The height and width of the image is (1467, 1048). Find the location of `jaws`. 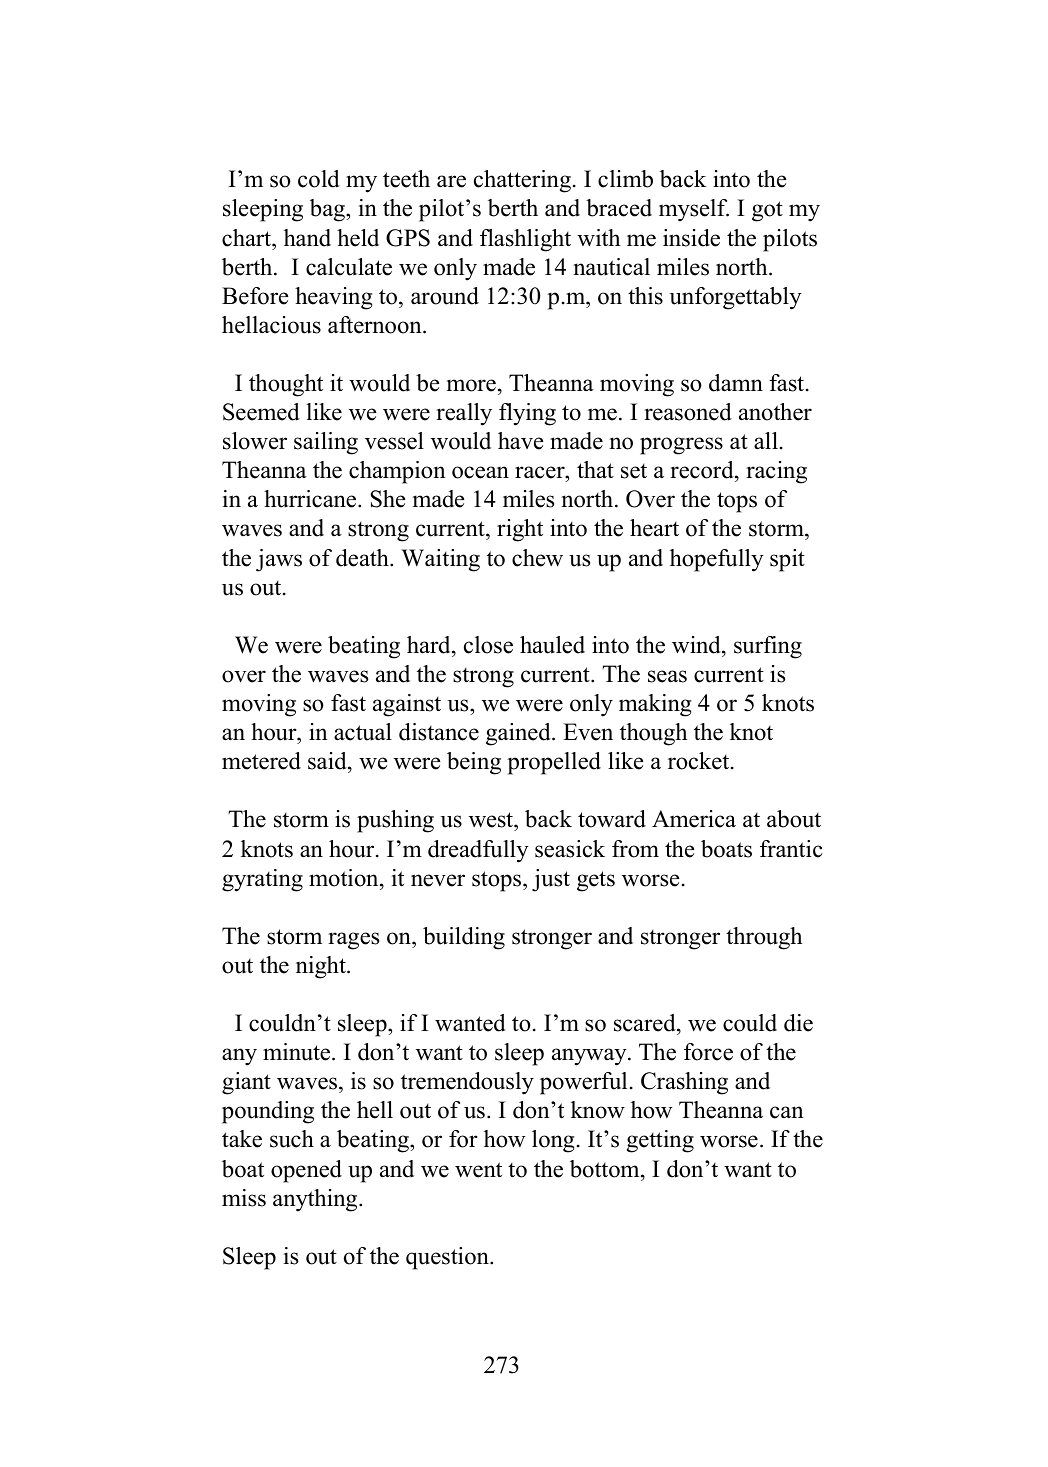

jaws is located at coordinates (279, 560).
